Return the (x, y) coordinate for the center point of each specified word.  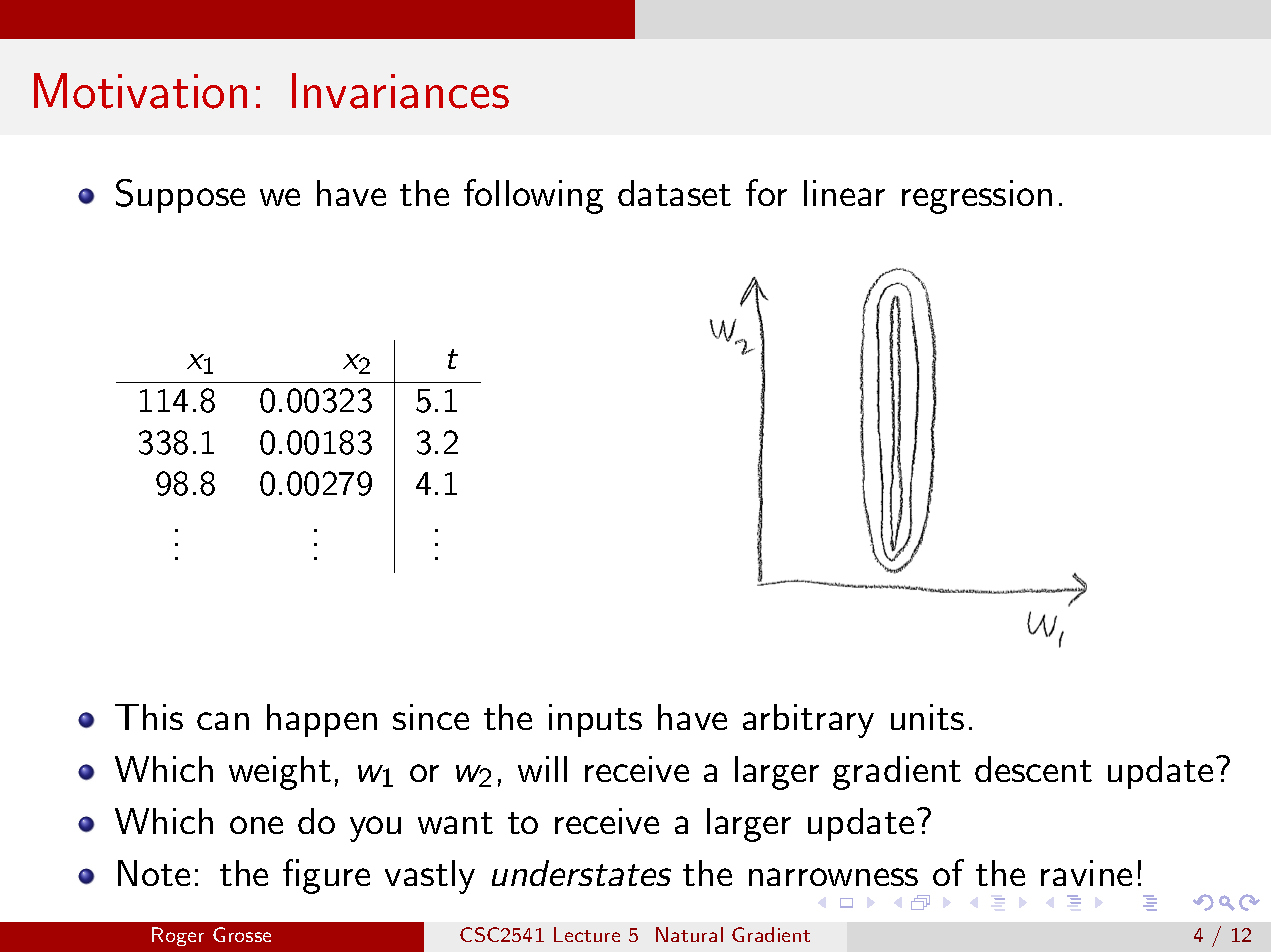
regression (977, 197)
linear (844, 193)
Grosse (242, 934)
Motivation (140, 91)
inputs (595, 720)
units (927, 717)
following (533, 196)
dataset (674, 193)
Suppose (180, 196)
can (223, 721)
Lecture (587, 934)
